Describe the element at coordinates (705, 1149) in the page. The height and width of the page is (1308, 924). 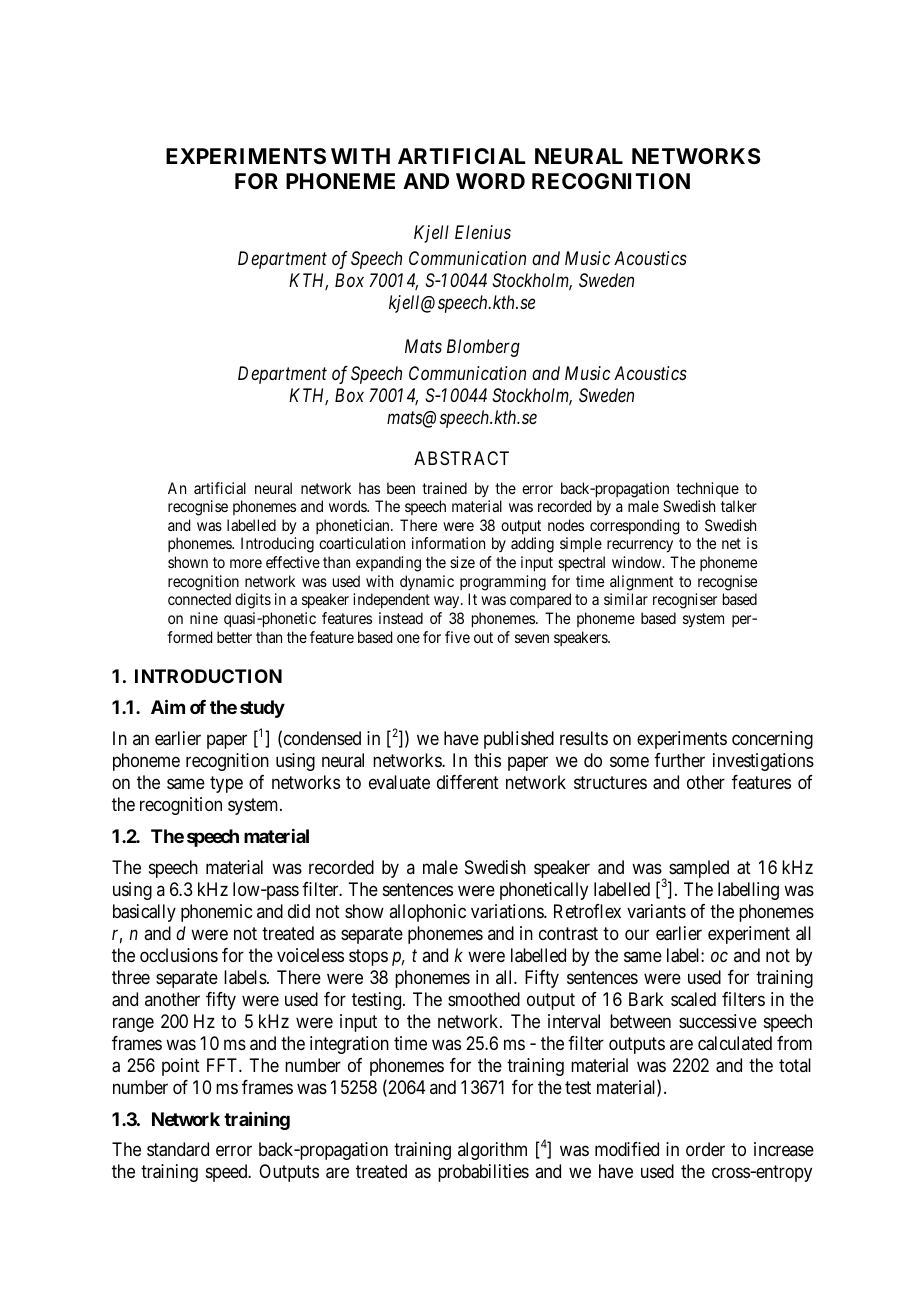
I see `order` at that location.
